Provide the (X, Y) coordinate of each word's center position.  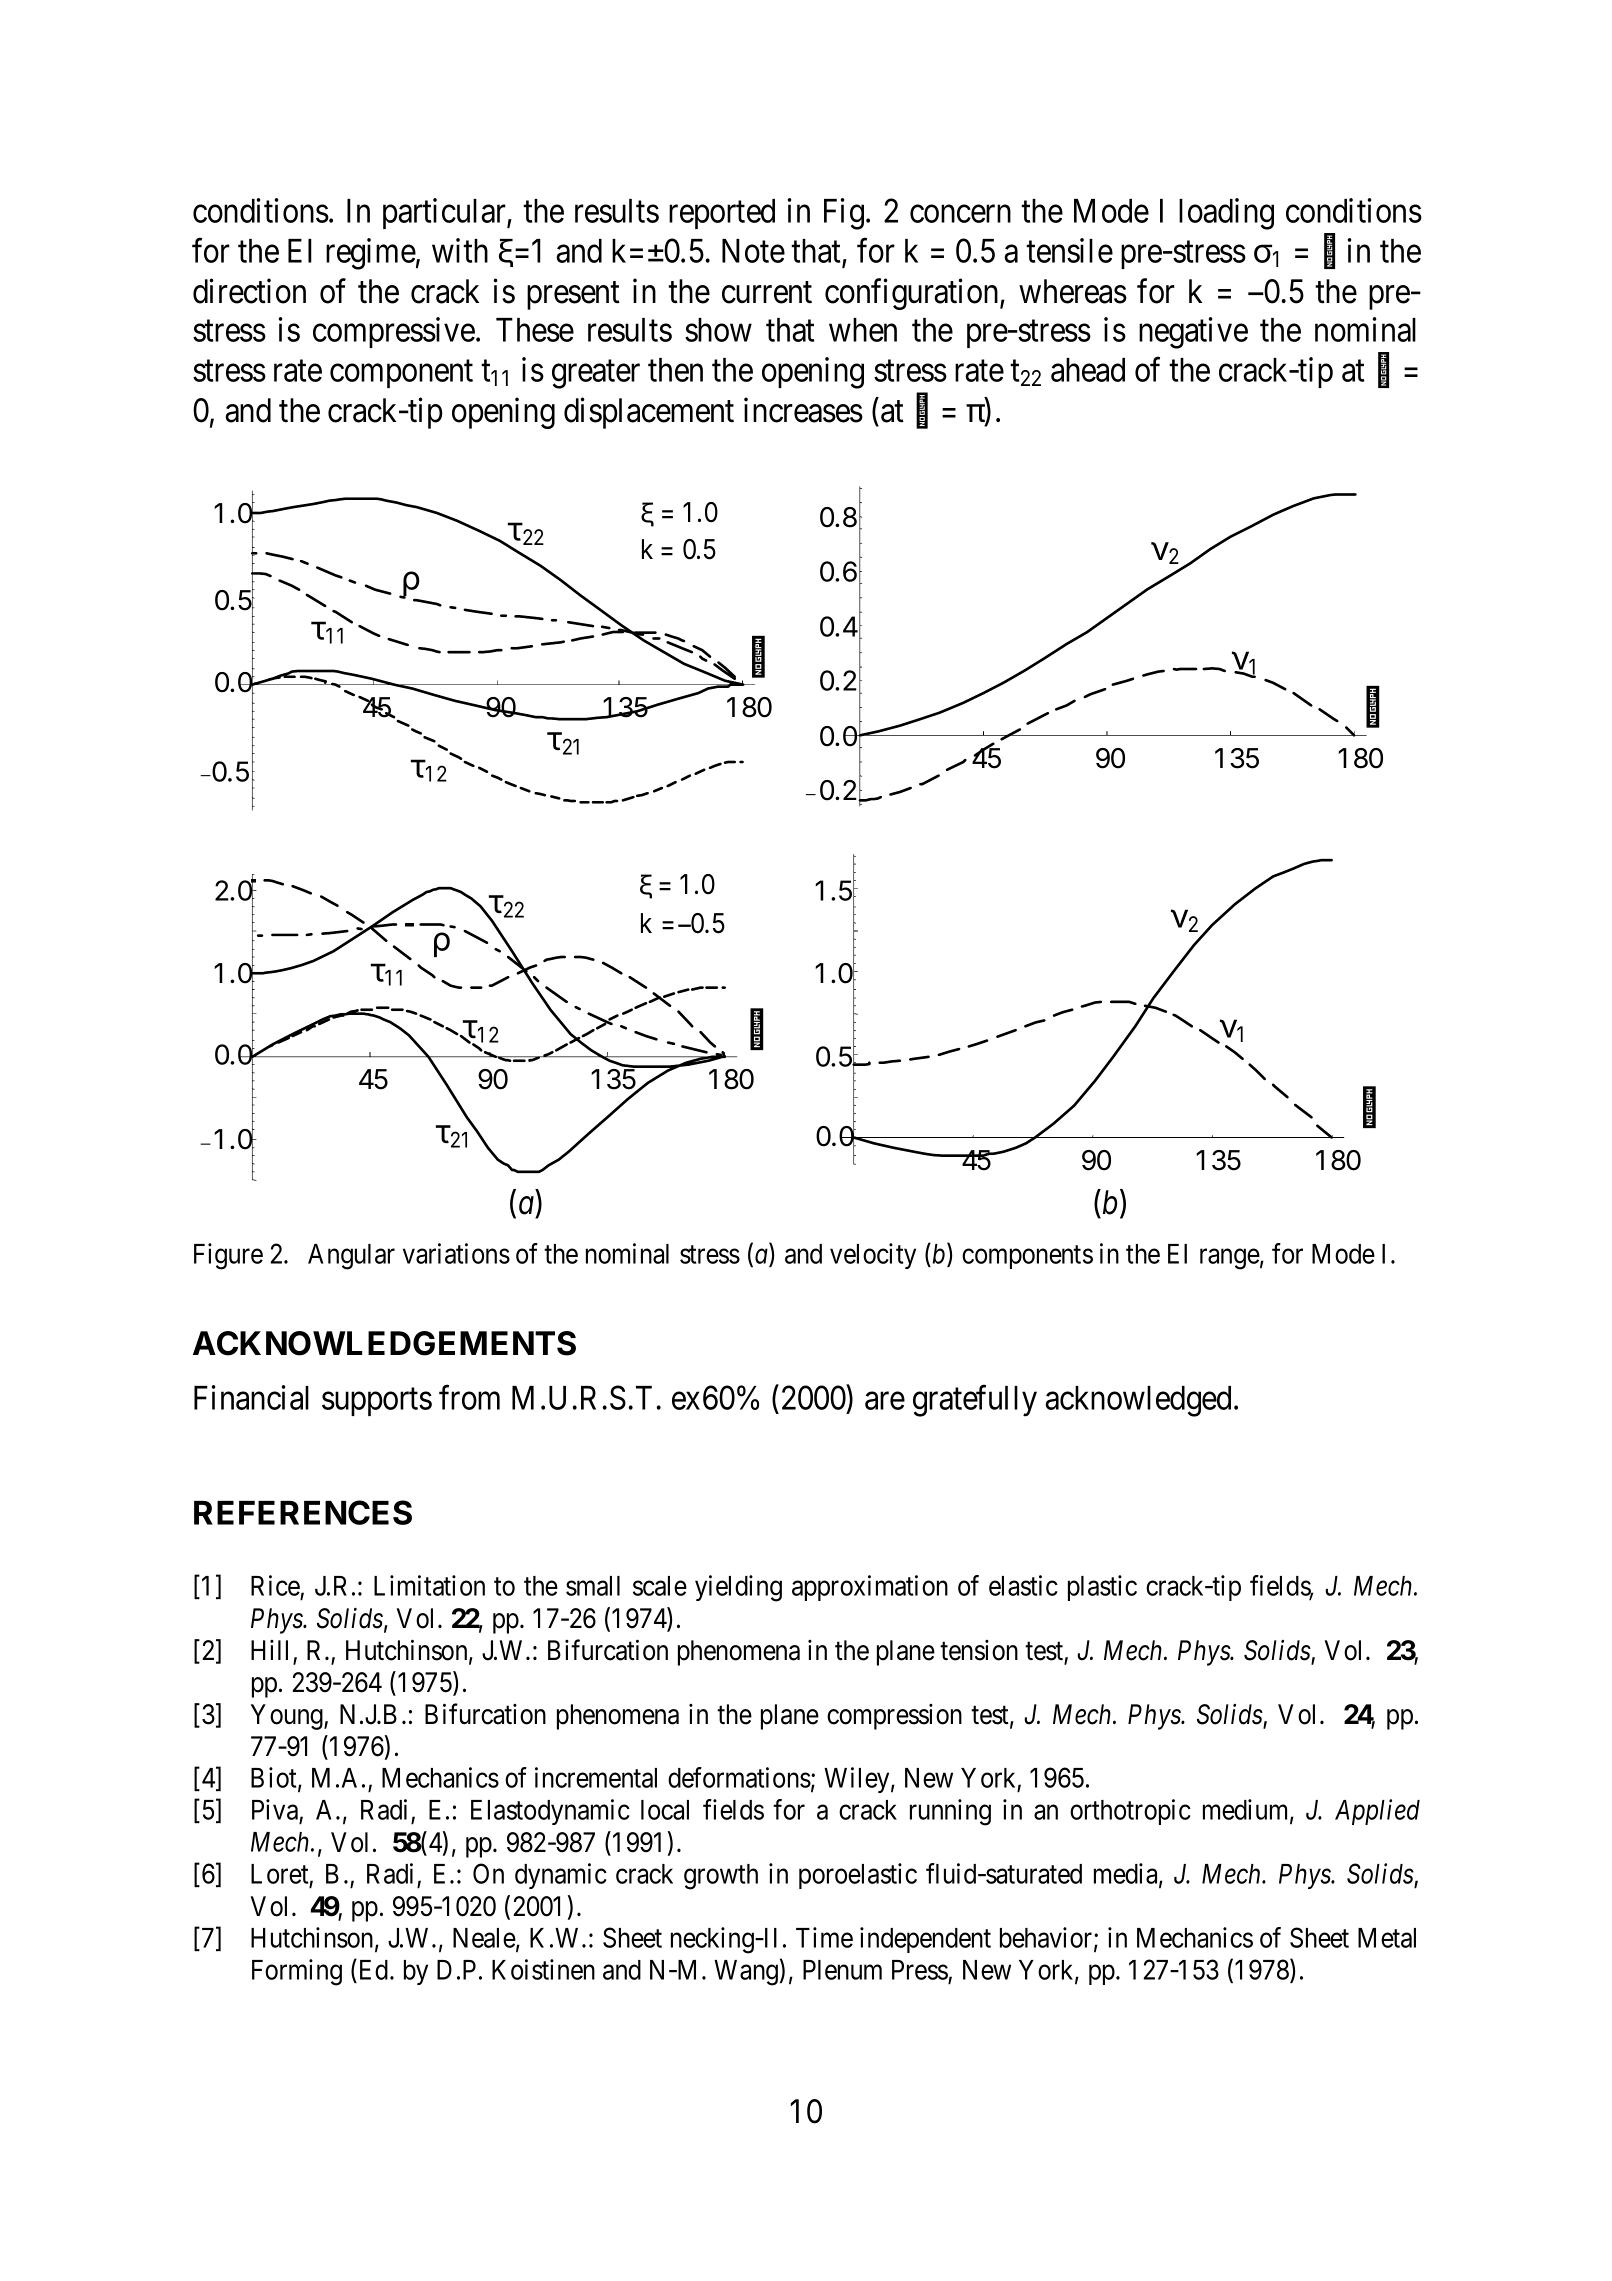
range (1230, 1259)
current (767, 293)
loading (1226, 214)
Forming (297, 1972)
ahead (1088, 370)
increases (803, 410)
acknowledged (1138, 1401)
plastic (1102, 1588)
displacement (649, 413)
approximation (870, 1588)
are (885, 1401)
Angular (351, 1257)
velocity (873, 1256)
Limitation (429, 1585)
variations (456, 1253)
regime (371, 254)
